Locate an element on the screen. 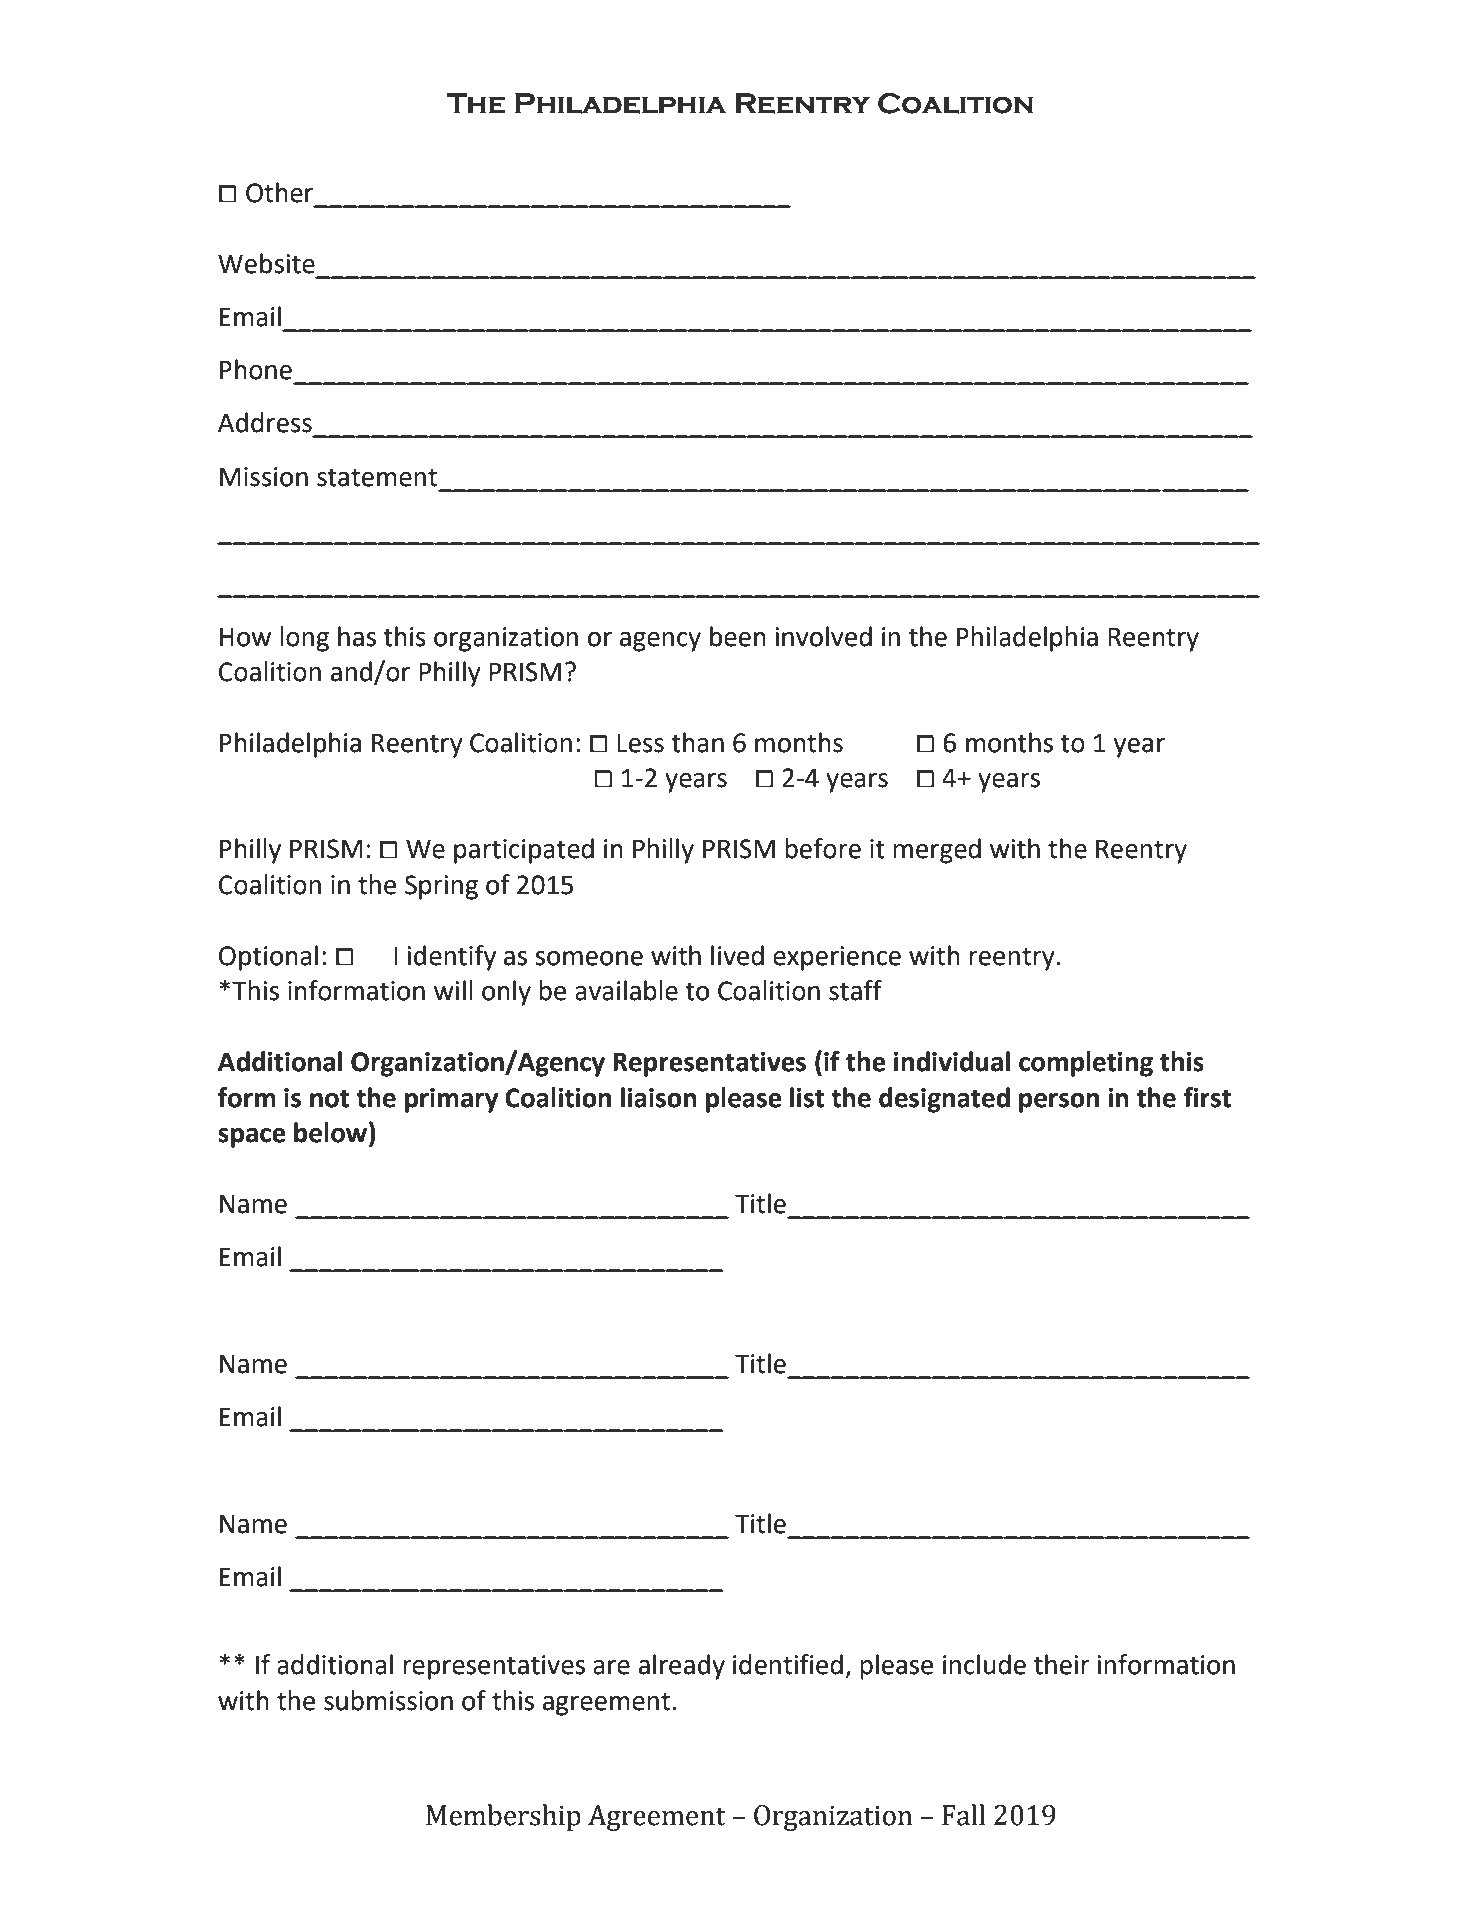 This screenshot has height=1918, width=1482. Fall is located at coordinates (963, 1815).
